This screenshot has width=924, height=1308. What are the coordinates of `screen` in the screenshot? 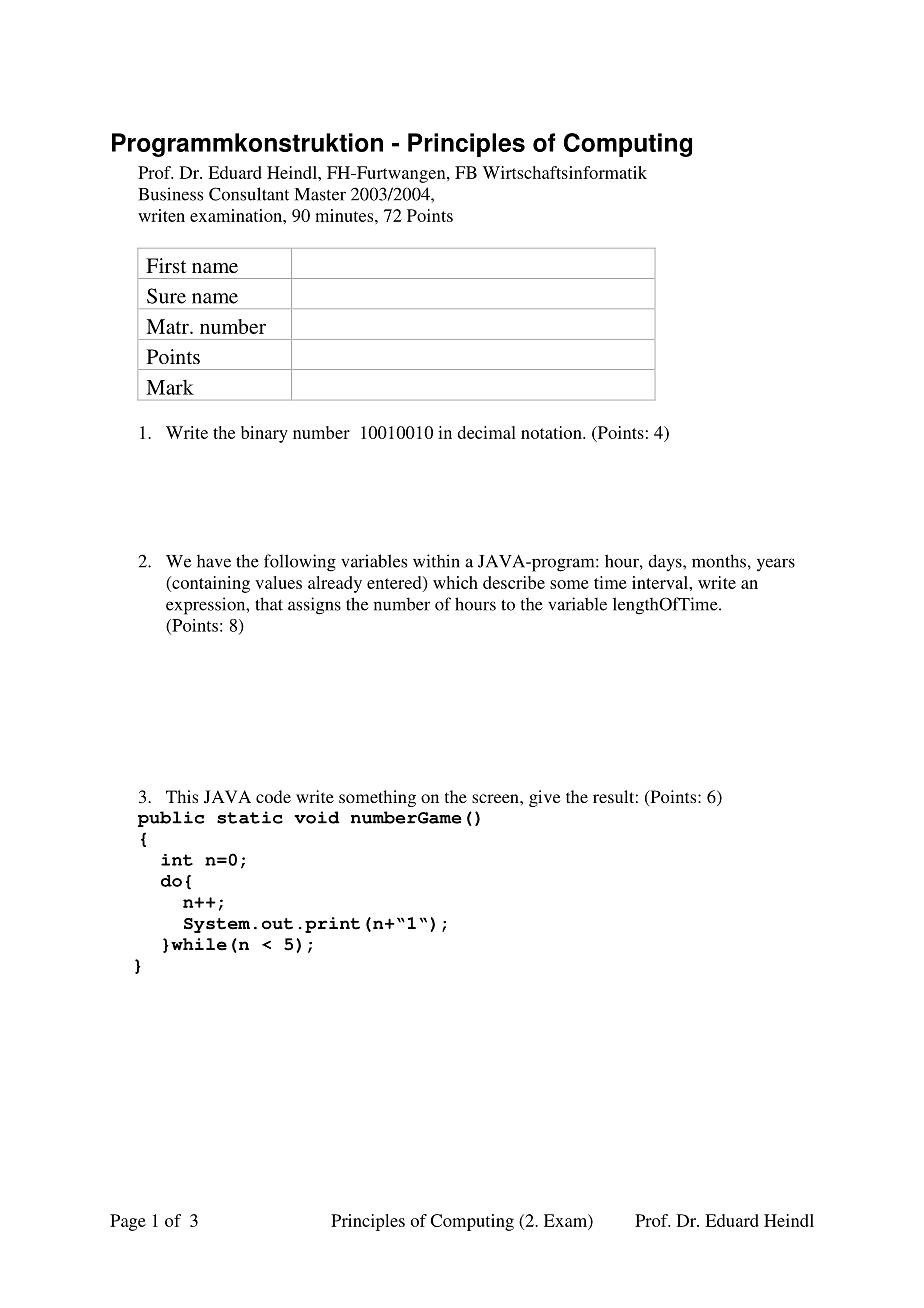 It's located at (496, 798).
